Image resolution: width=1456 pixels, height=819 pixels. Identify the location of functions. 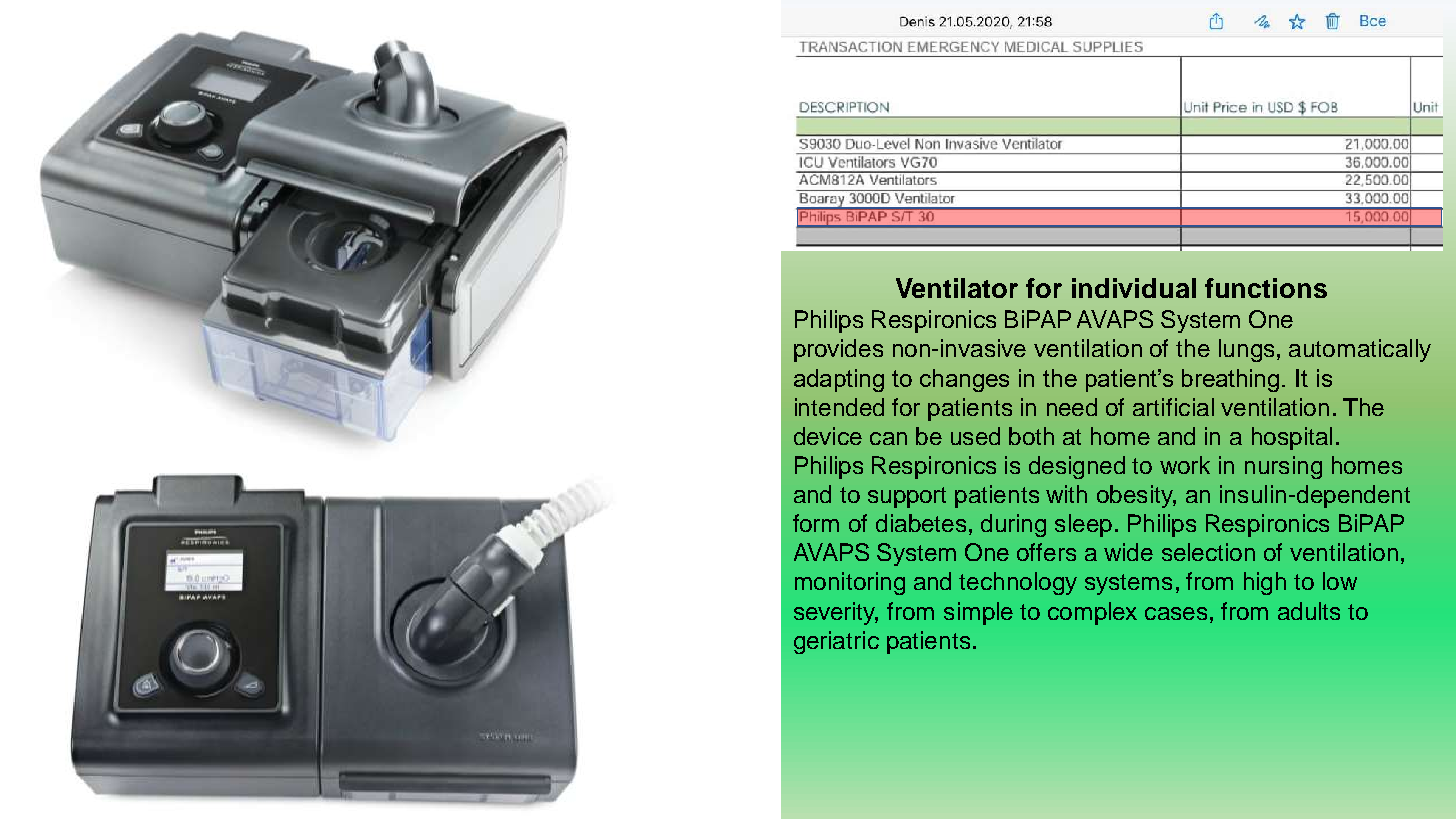
(1266, 288).
